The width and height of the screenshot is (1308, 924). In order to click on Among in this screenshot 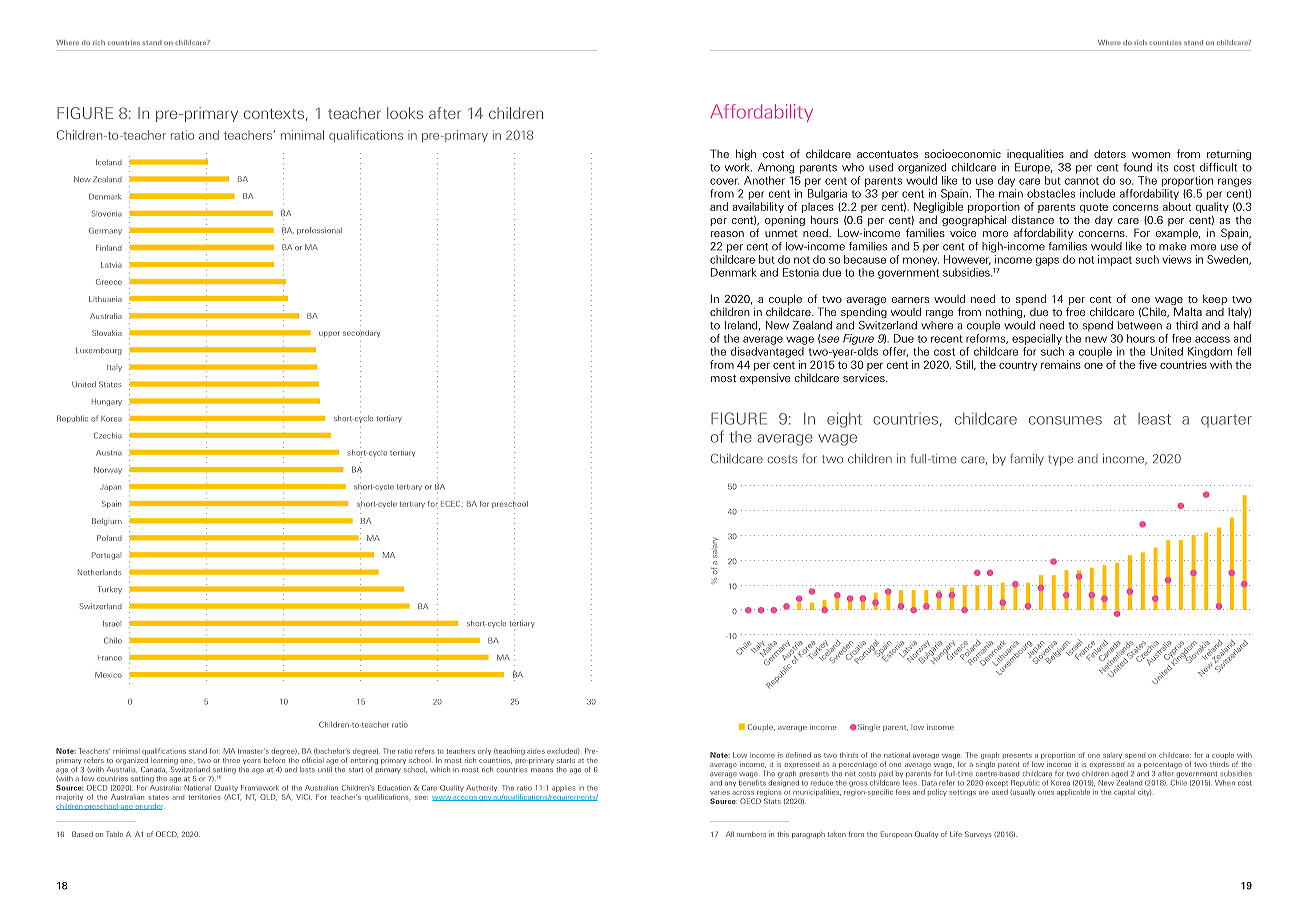, I will do `click(776, 168)`.
